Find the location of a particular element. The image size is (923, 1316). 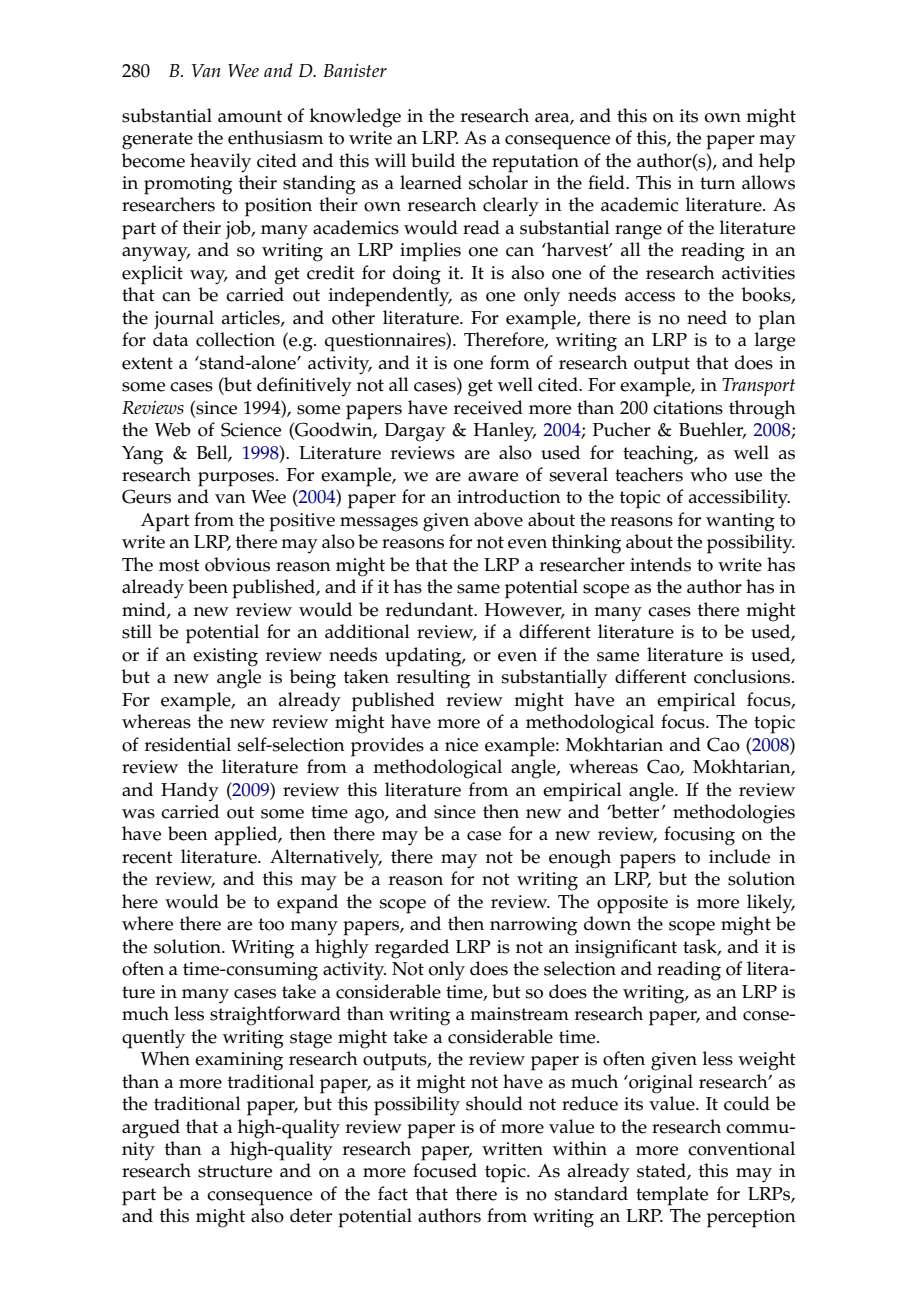

who is located at coordinates (708, 474).
